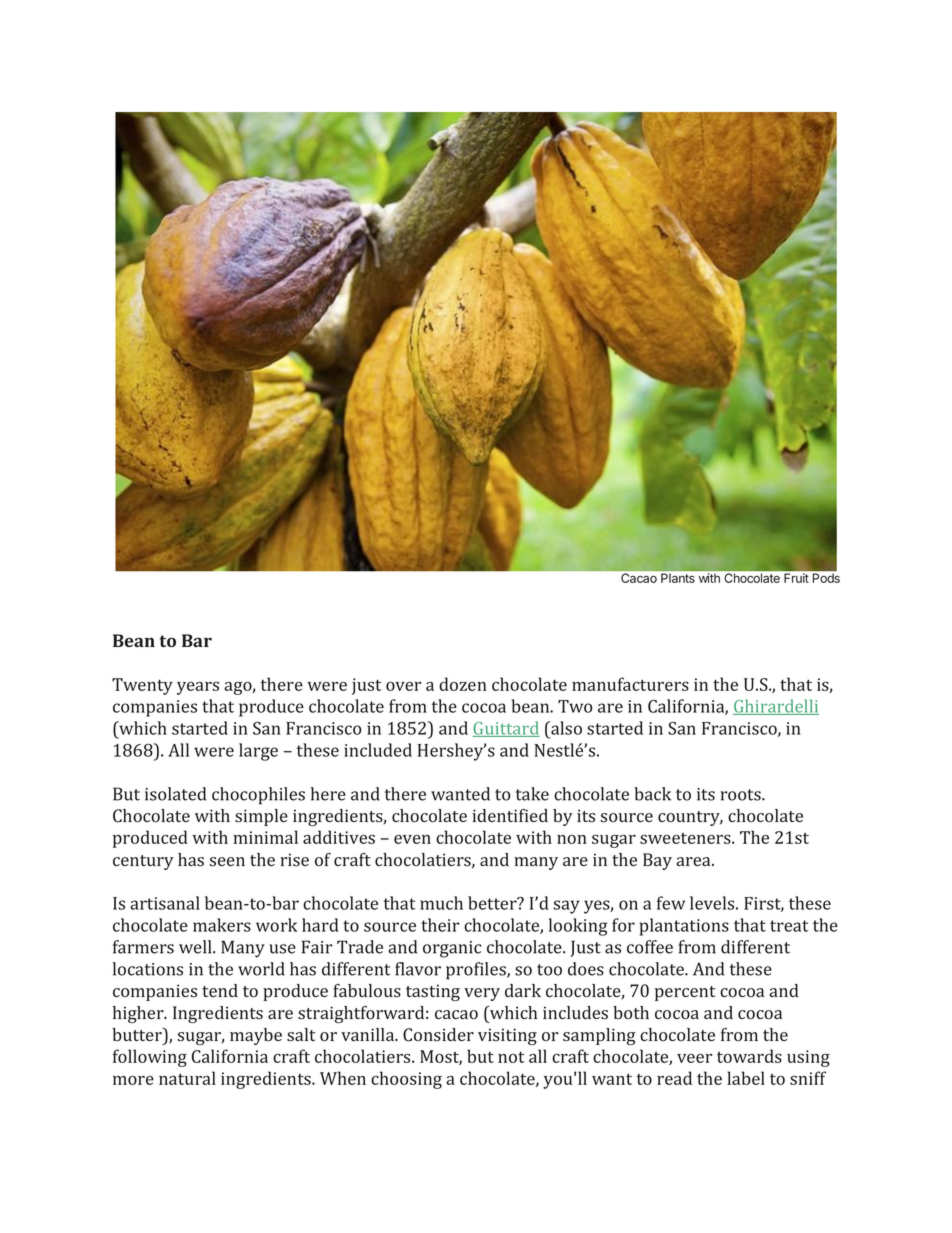 The image size is (952, 1233). I want to click on not, so click(511, 1057).
